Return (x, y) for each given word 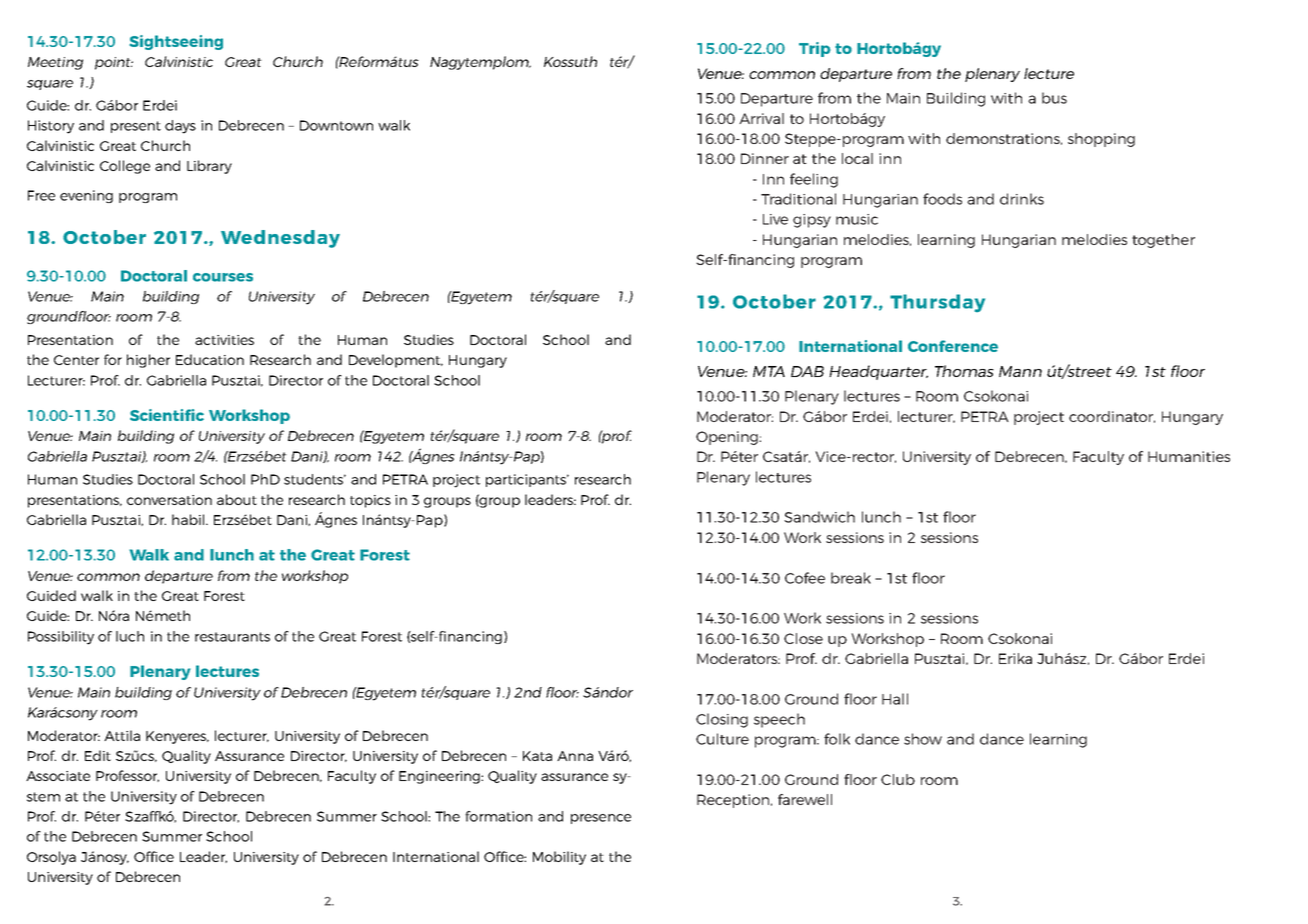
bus (1054, 98)
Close (803, 638)
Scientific (167, 415)
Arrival (761, 118)
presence (601, 819)
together (1163, 241)
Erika (1015, 658)
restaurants (232, 637)
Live (775, 219)
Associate (58, 776)
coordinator (1112, 417)
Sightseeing (176, 42)
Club (898, 779)
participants (527, 480)
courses (223, 277)
